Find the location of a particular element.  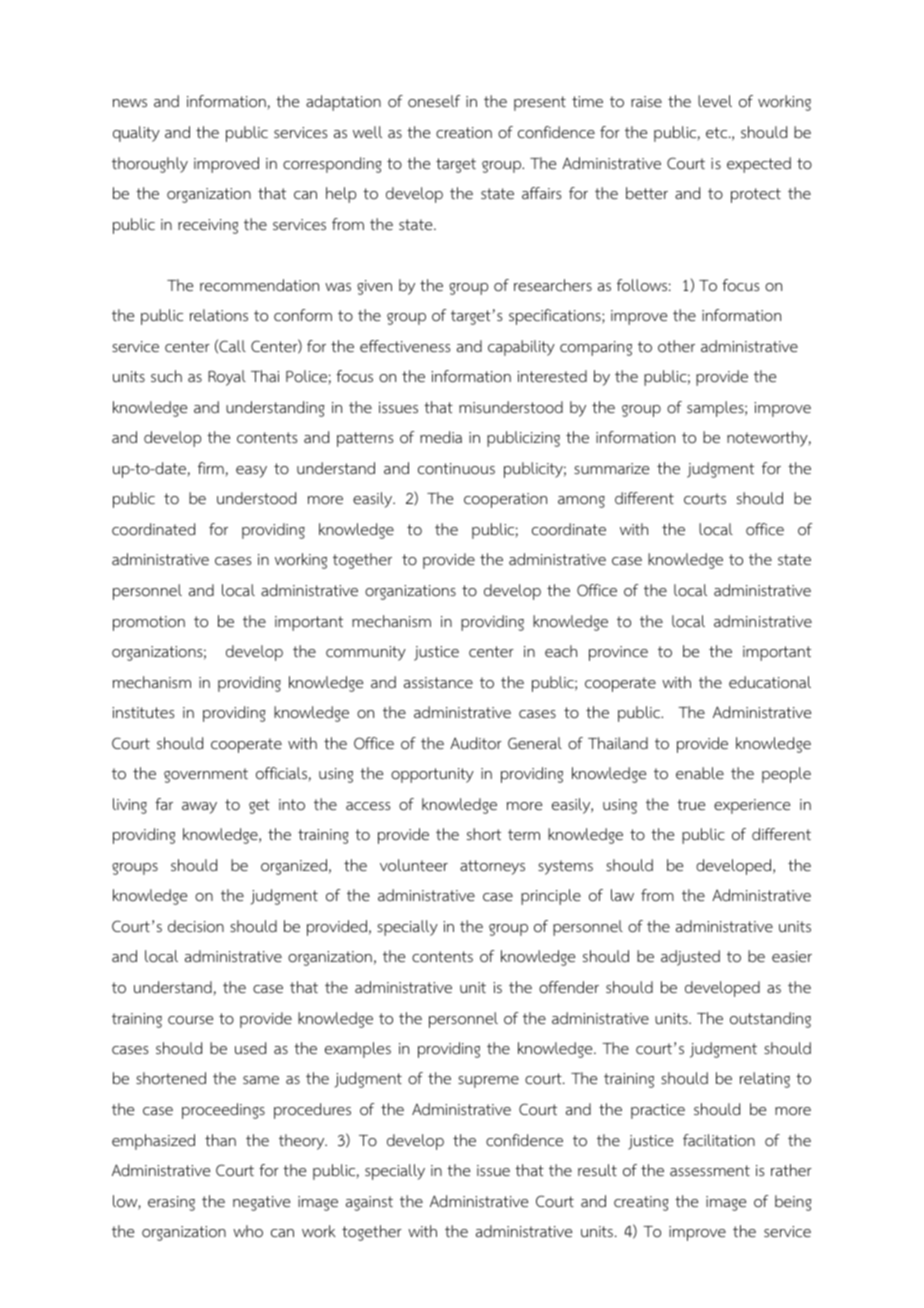

attorneys is located at coordinates (492, 867).
